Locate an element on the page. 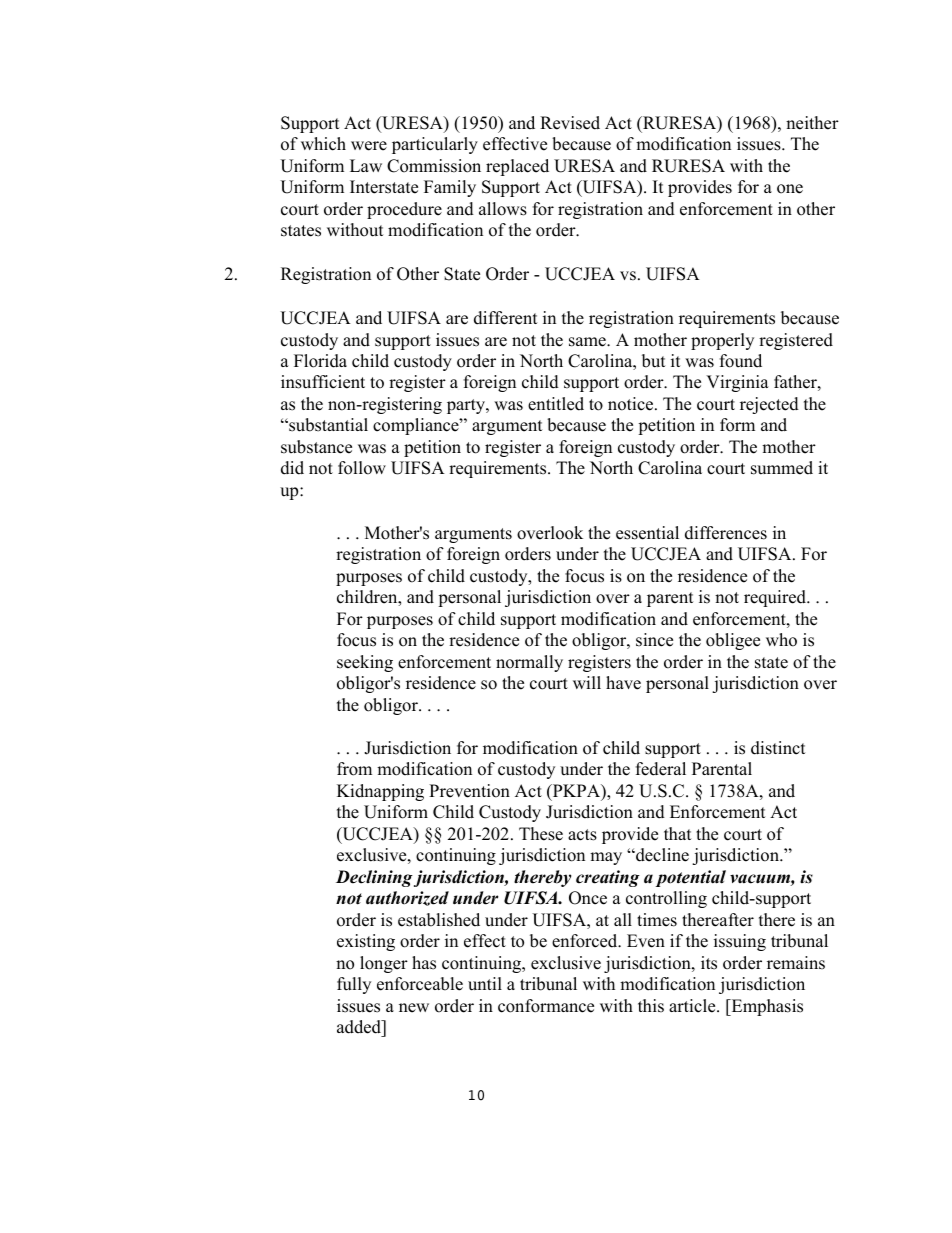 The height and width of the image is (1233, 952). normally is located at coordinates (529, 663).
